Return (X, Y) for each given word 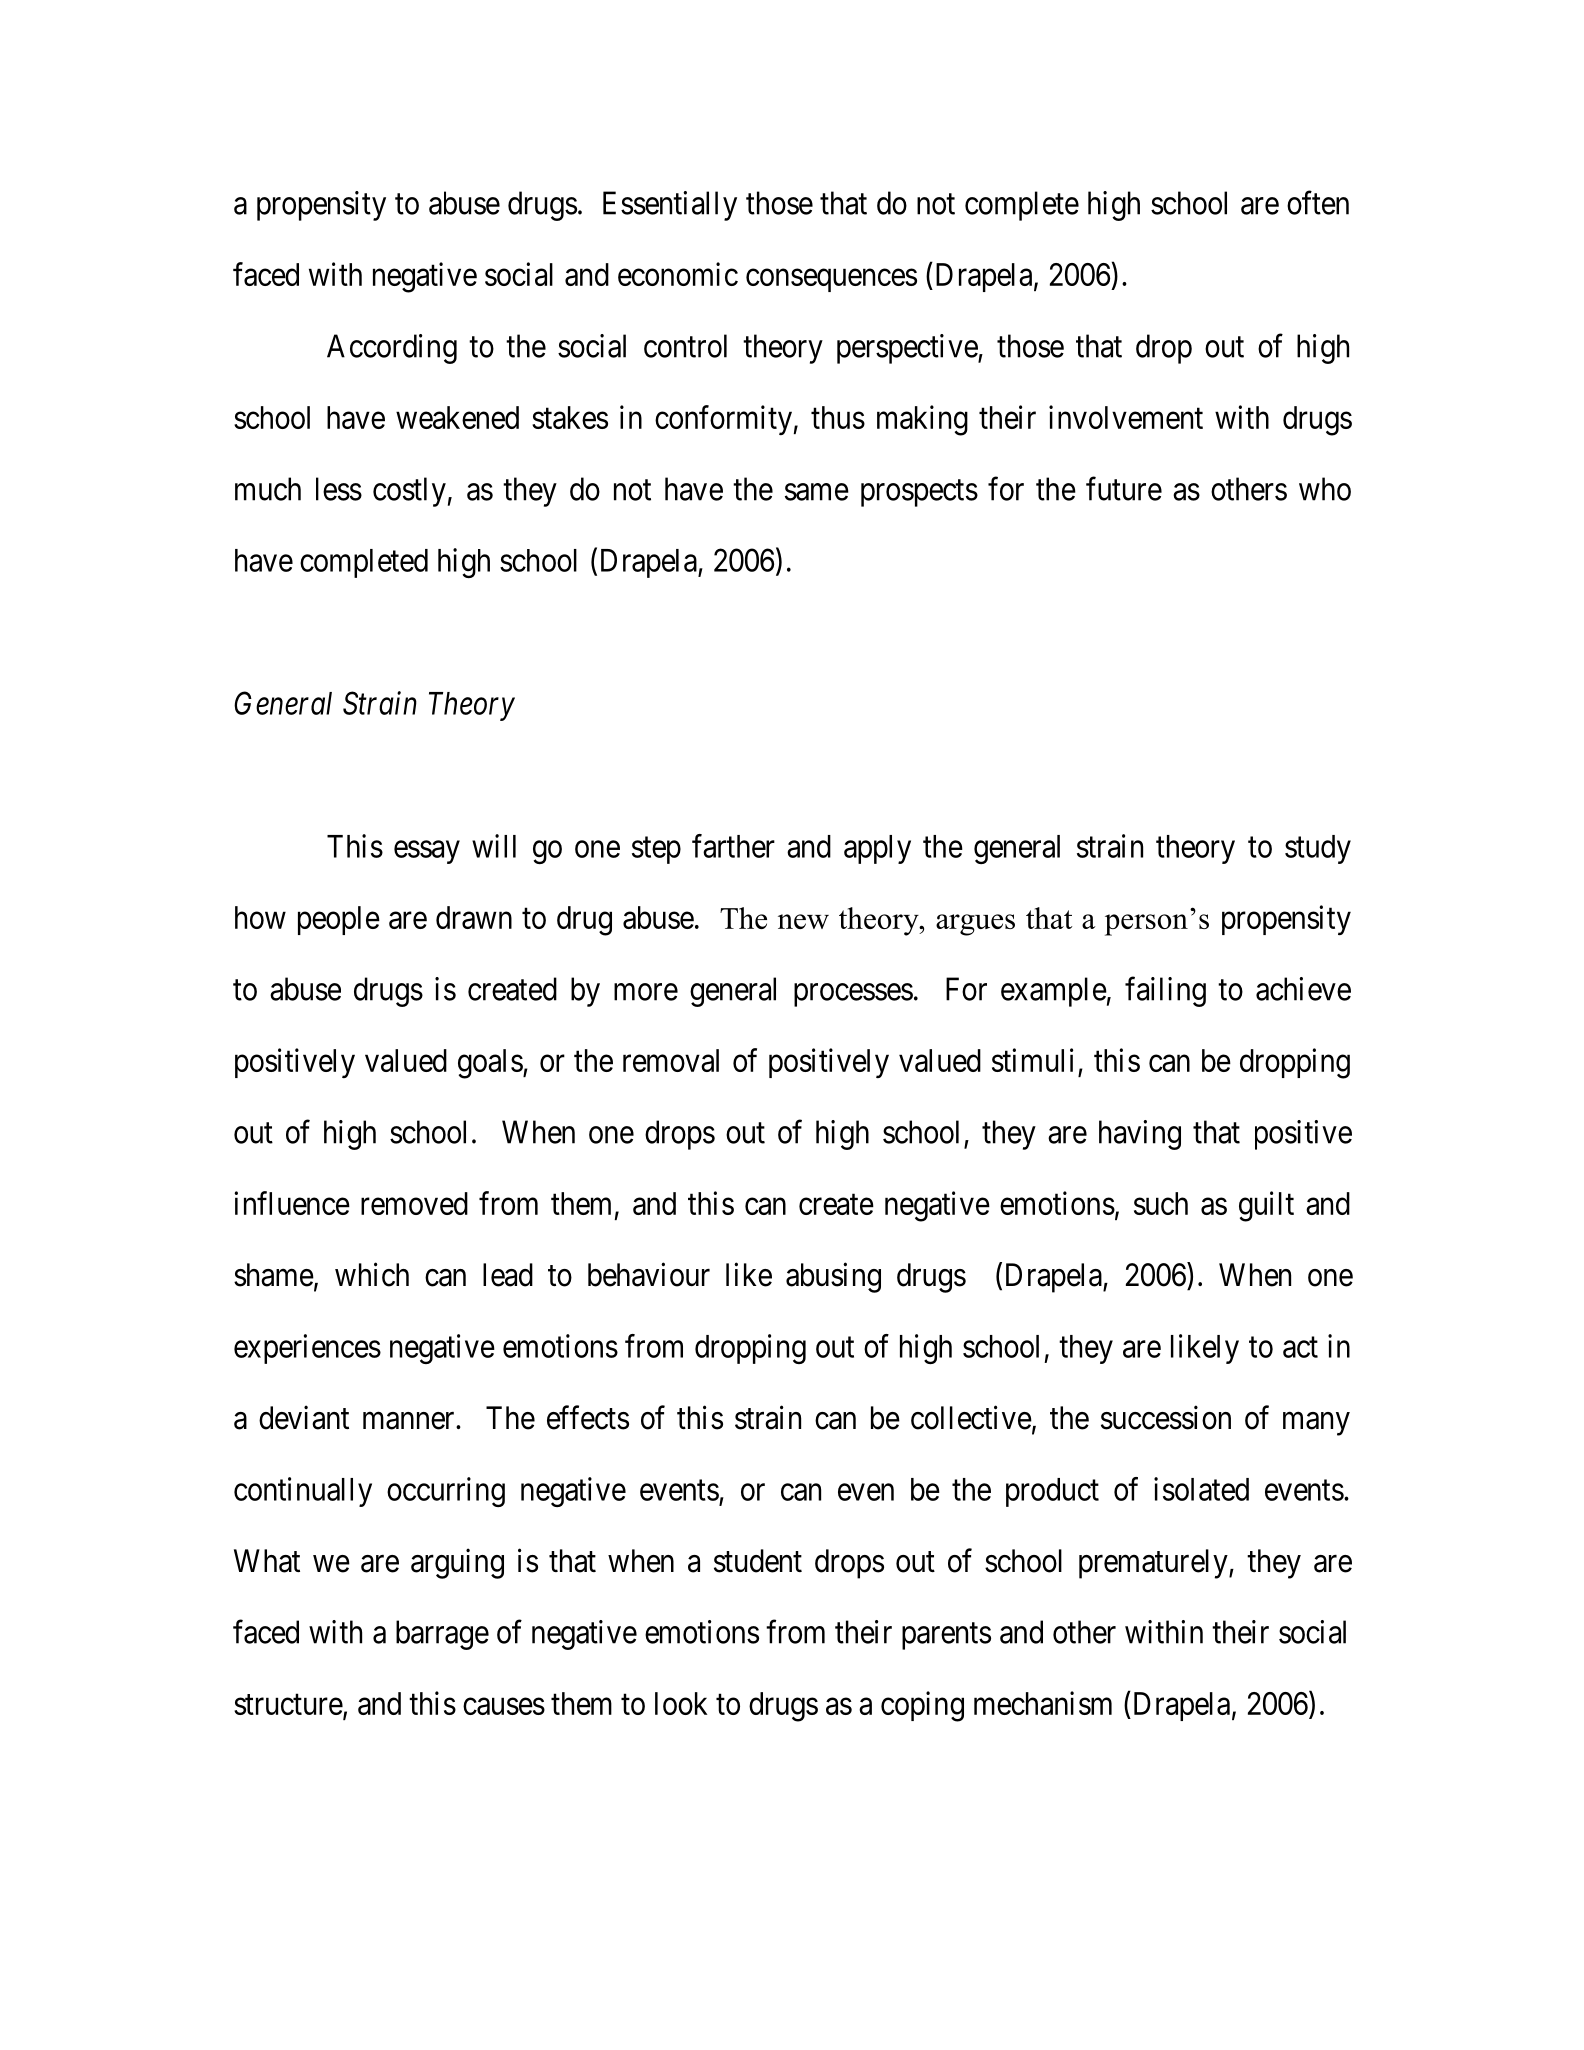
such (1161, 1203)
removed (414, 1203)
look (681, 1703)
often (1318, 203)
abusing (833, 1277)
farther (733, 846)
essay (427, 852)
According (392, 349)
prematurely (1154, 1564)
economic (678, 274)
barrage (442, 1635)
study (1318, 849)
